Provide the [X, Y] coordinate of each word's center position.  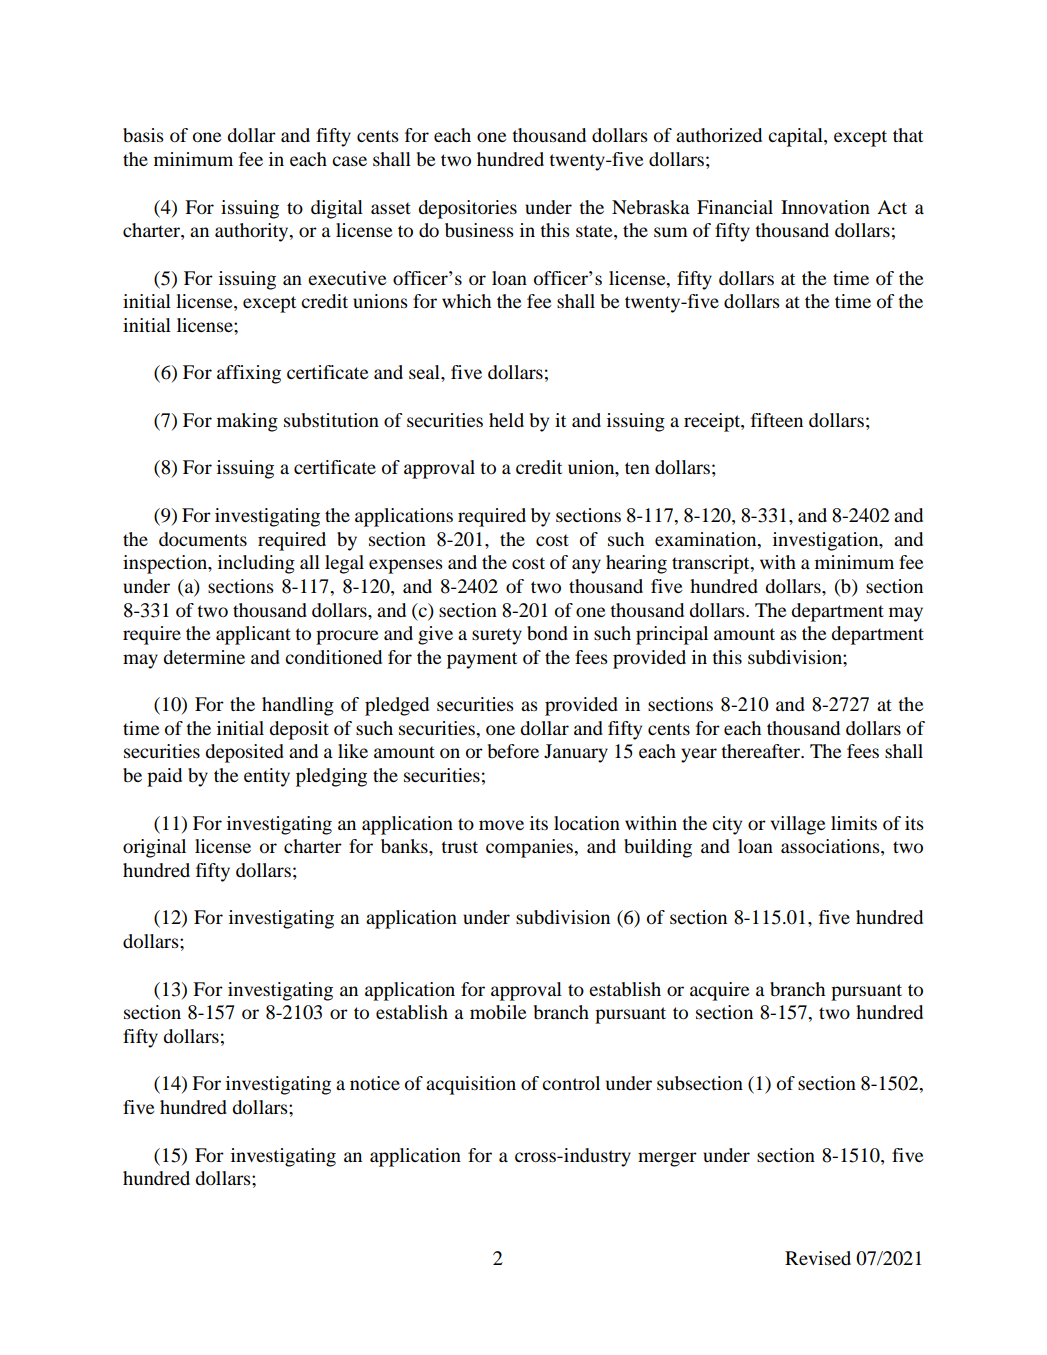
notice [375, 1083]
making [247, 422]
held [506, 420]
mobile [498, 1012]
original [154, 848]
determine [204, 657]
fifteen [777, 420]
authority [253, 232]
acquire [719, 991]
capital [796, 137]
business [479, 230]
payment [482, 660]
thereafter [762, 751]
